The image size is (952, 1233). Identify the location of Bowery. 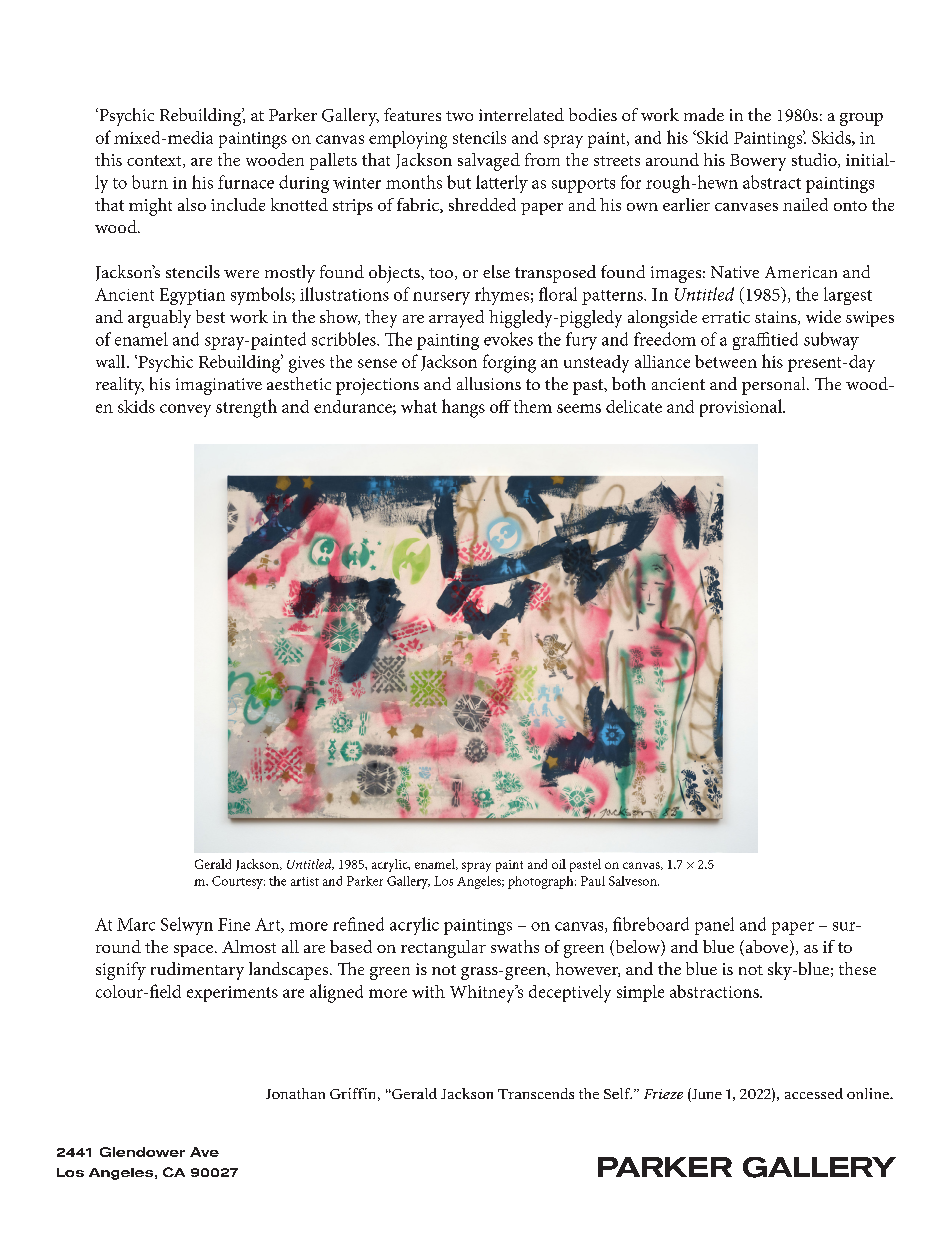
(758, 162).
